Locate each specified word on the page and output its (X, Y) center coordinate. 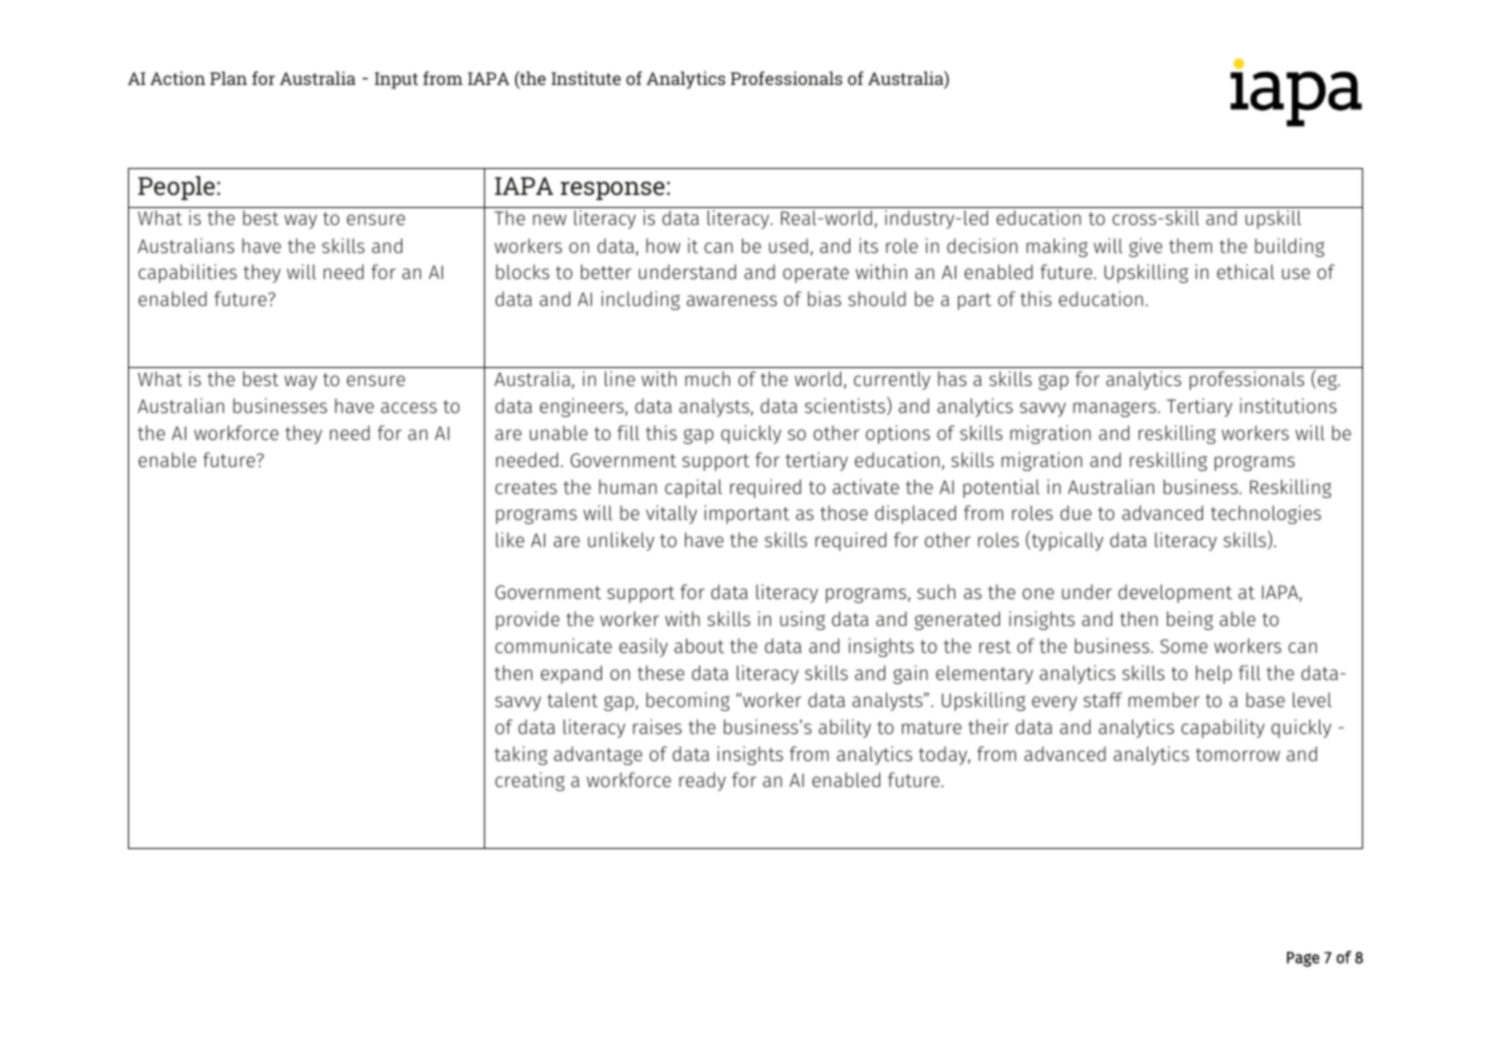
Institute (586, 78)
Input (396, 80)
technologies (1266, 514)
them (1190, 245)
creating (530, 781)
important (747, 514)
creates (526, 487)
